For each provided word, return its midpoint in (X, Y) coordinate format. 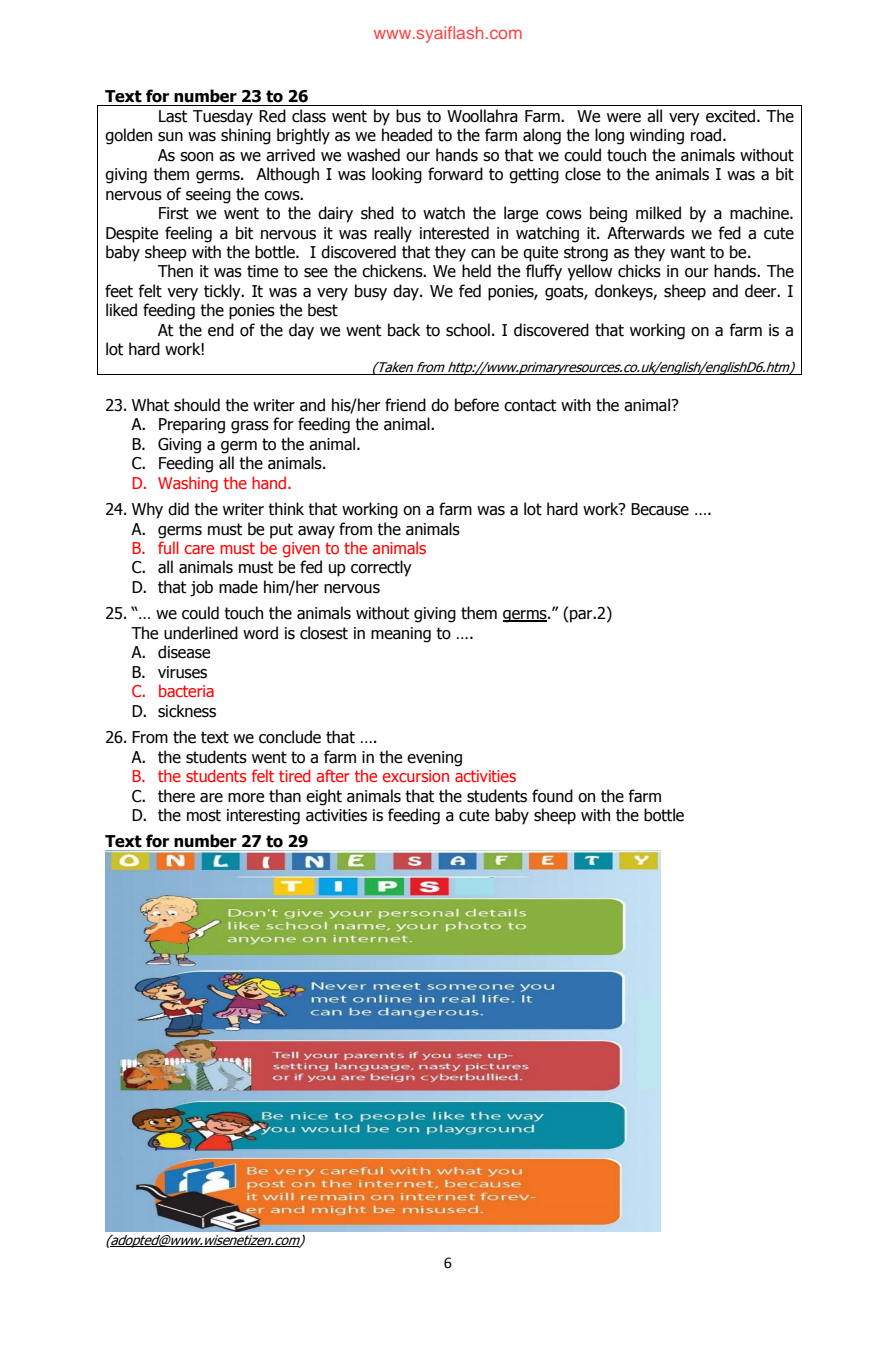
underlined (201, 633)
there (176, 796)
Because (660, 509)
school (468, 330)
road (707, 135)
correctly (381, 568)
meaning (401, 635)
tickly (223, 292)
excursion (416, 776)
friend (405, 405)
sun (170, 137)
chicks (639, 271)
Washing (188, 484)
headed (407, 135)
